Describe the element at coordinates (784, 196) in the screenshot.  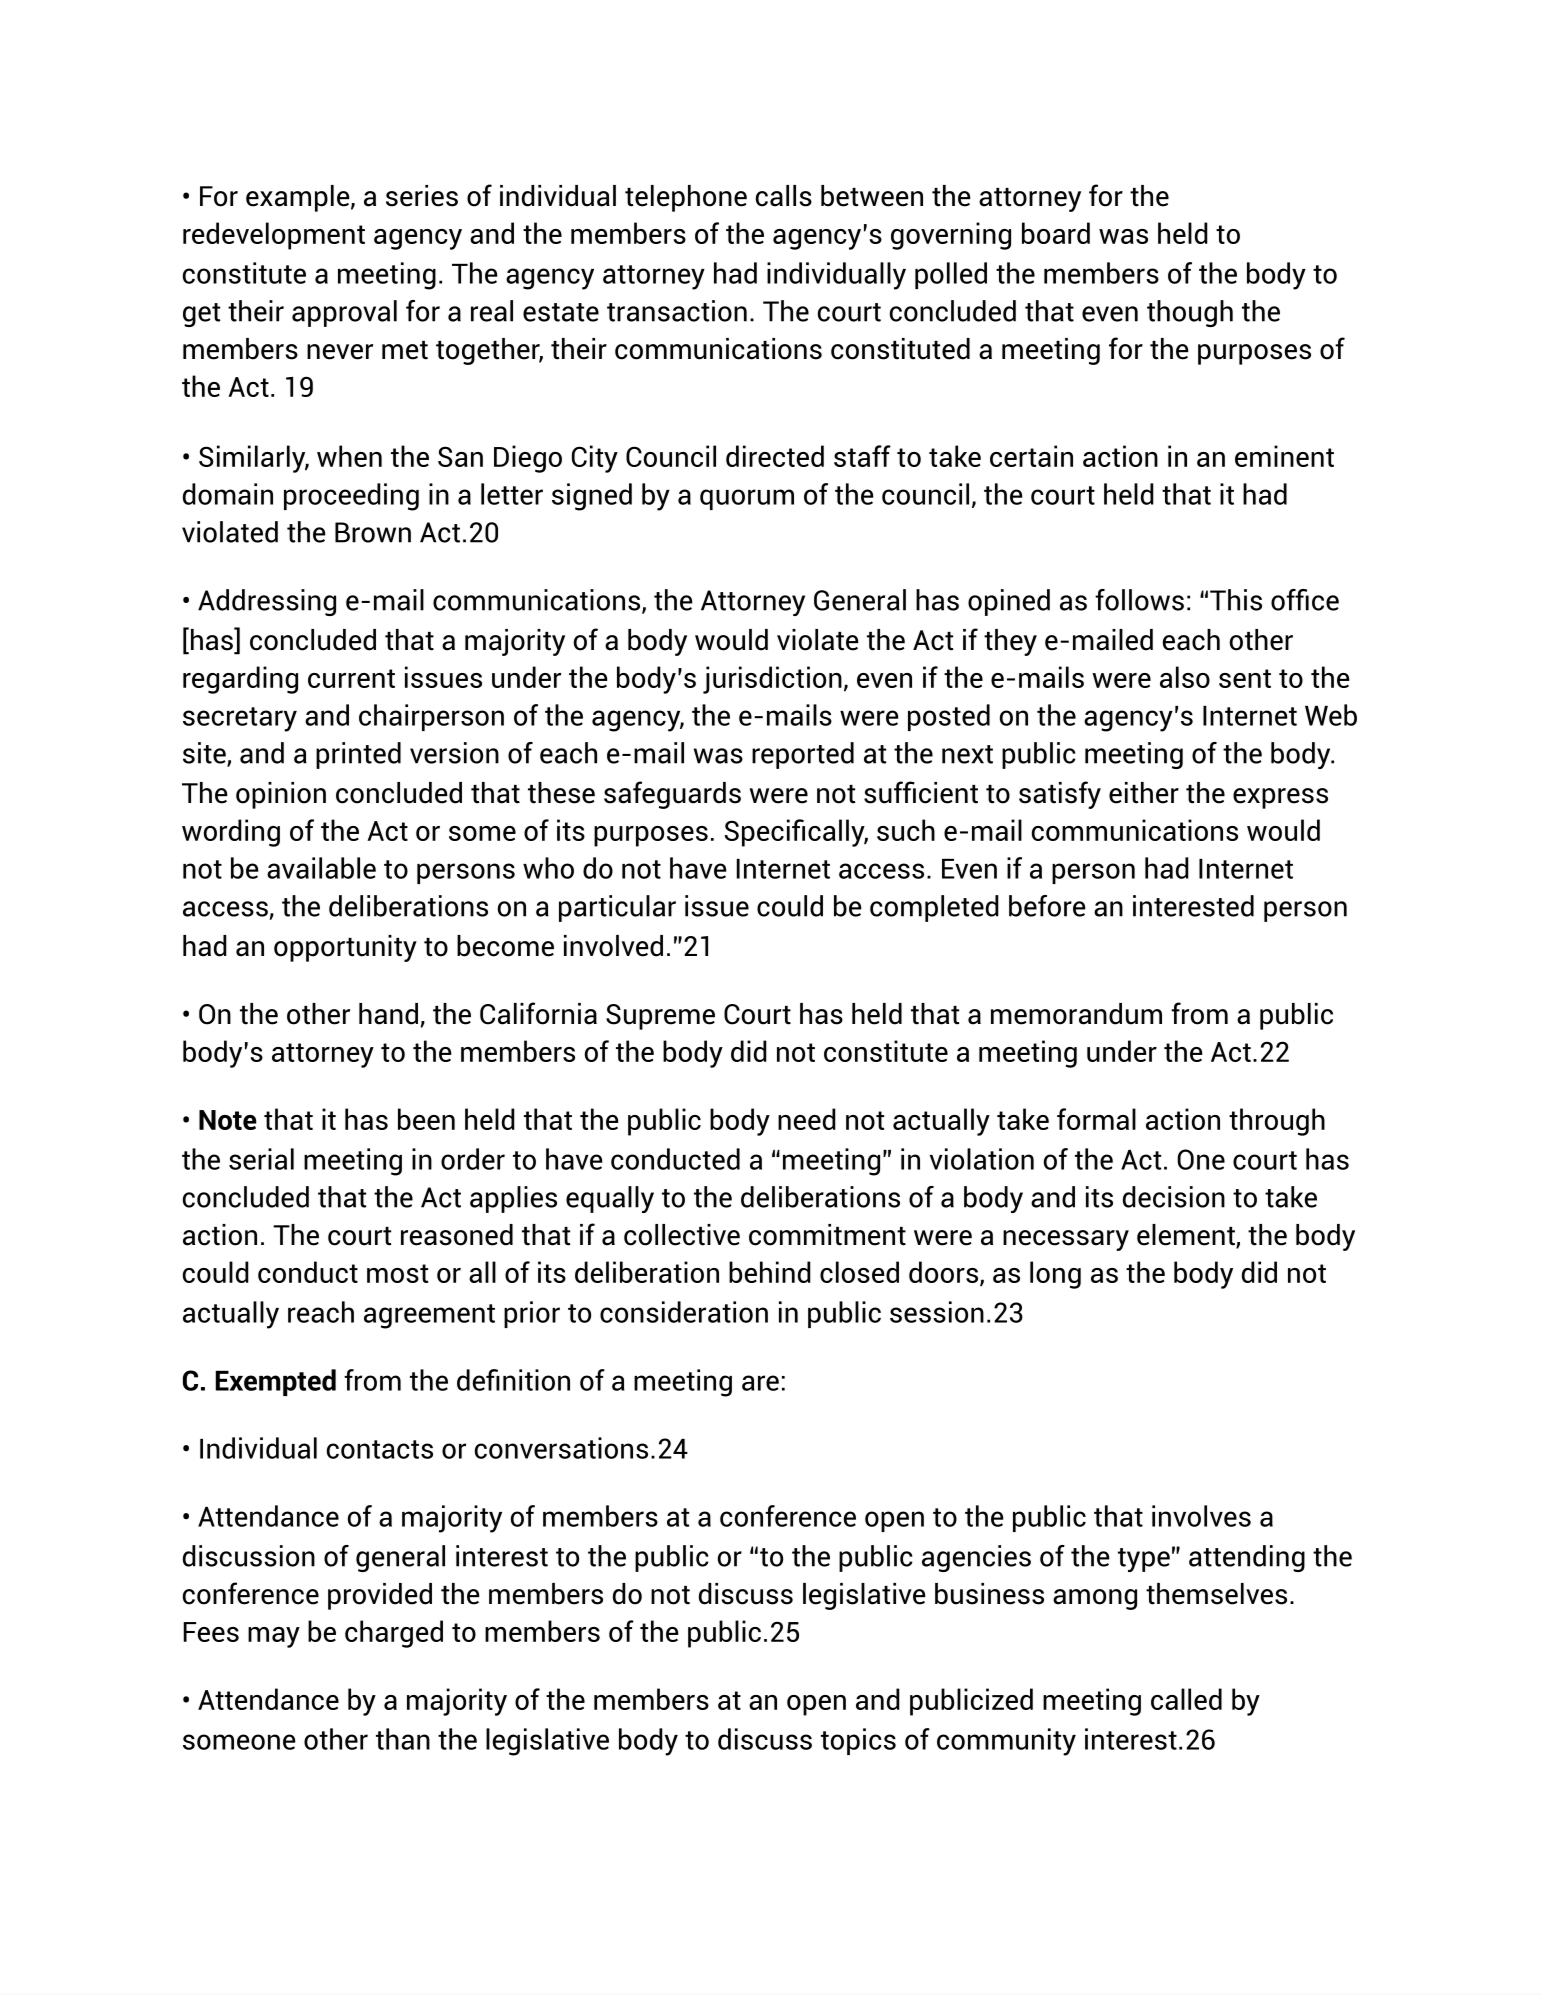
I see `calls` at that location.
